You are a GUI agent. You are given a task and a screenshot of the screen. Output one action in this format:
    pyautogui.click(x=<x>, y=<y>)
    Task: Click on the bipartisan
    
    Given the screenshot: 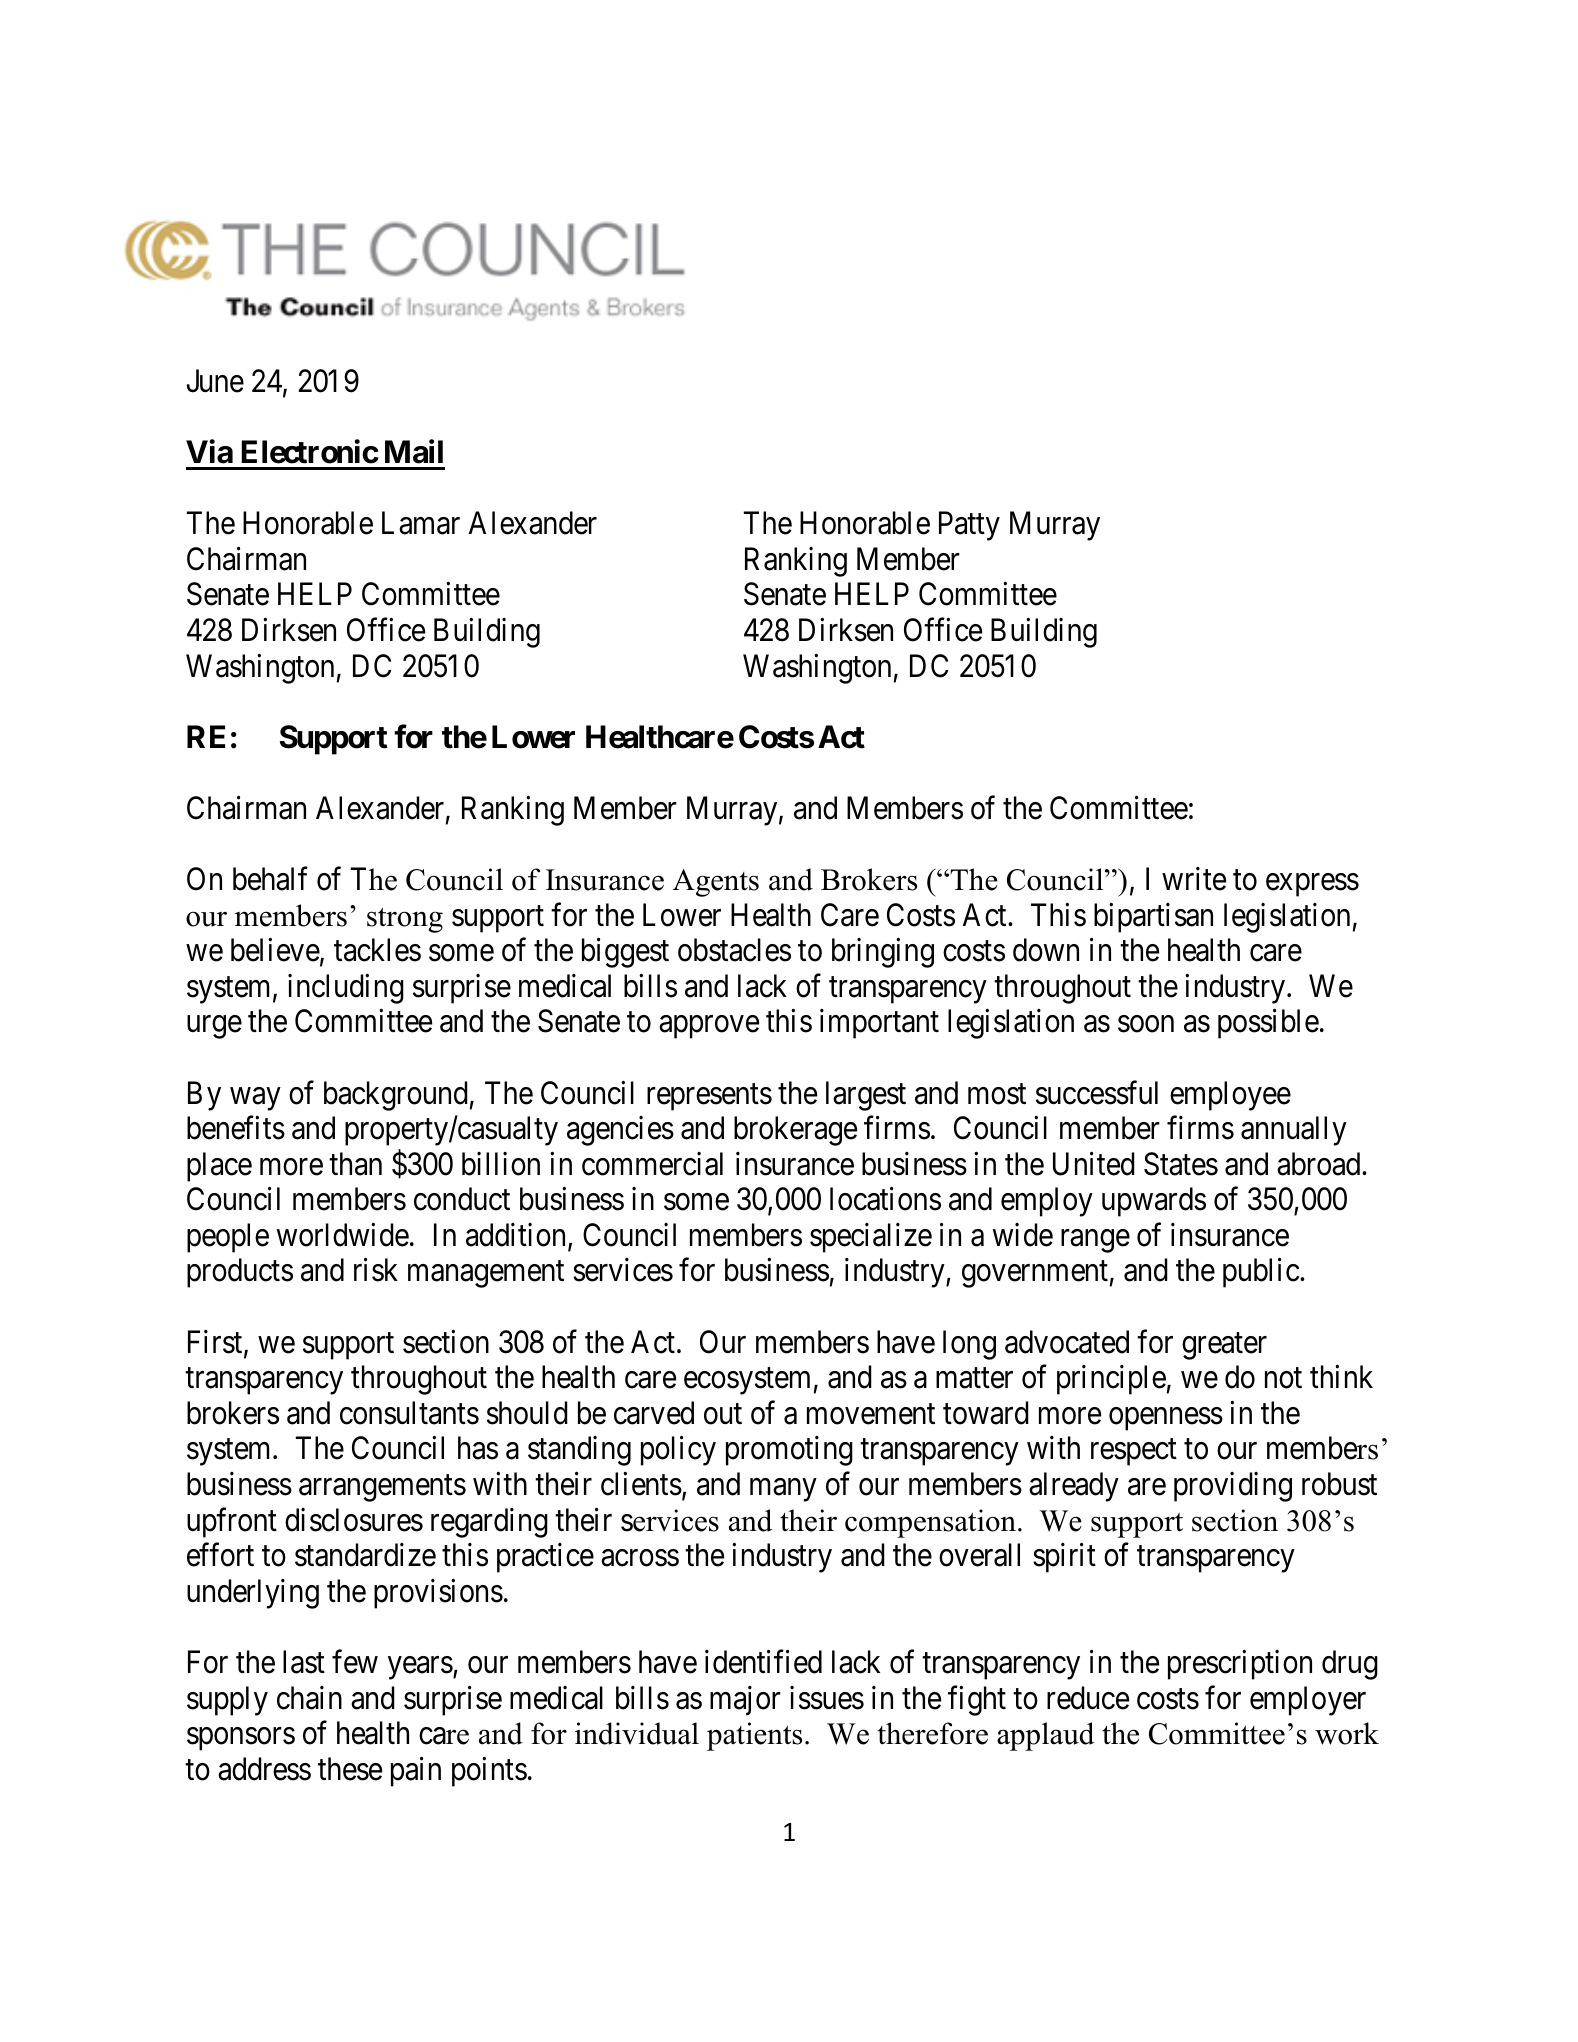 What is the action you would take?
    pyautogui.click(x=1153, y=918)
